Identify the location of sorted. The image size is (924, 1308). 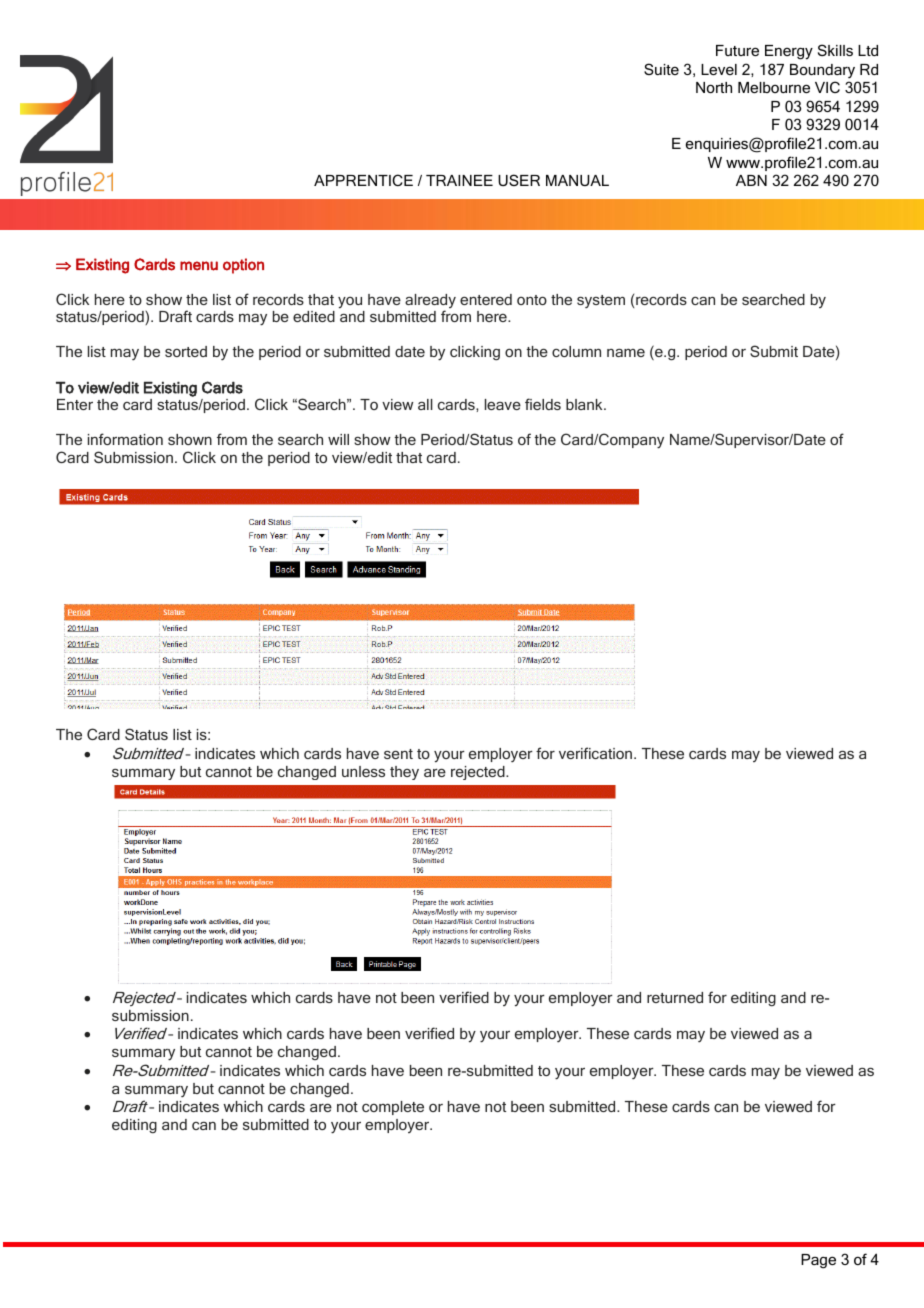
(186, 351).
